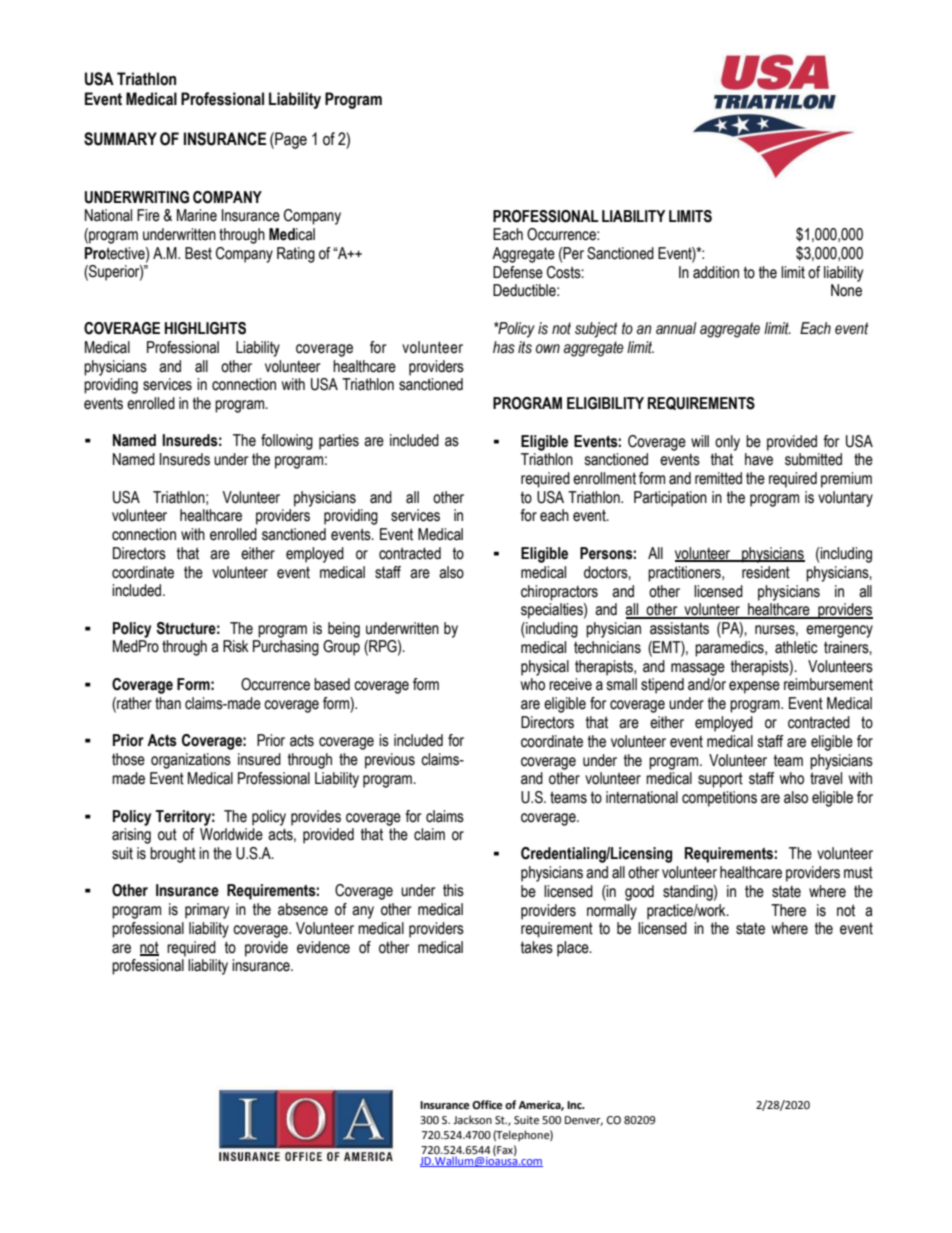  I want to click on addition, so click(716, 272).
